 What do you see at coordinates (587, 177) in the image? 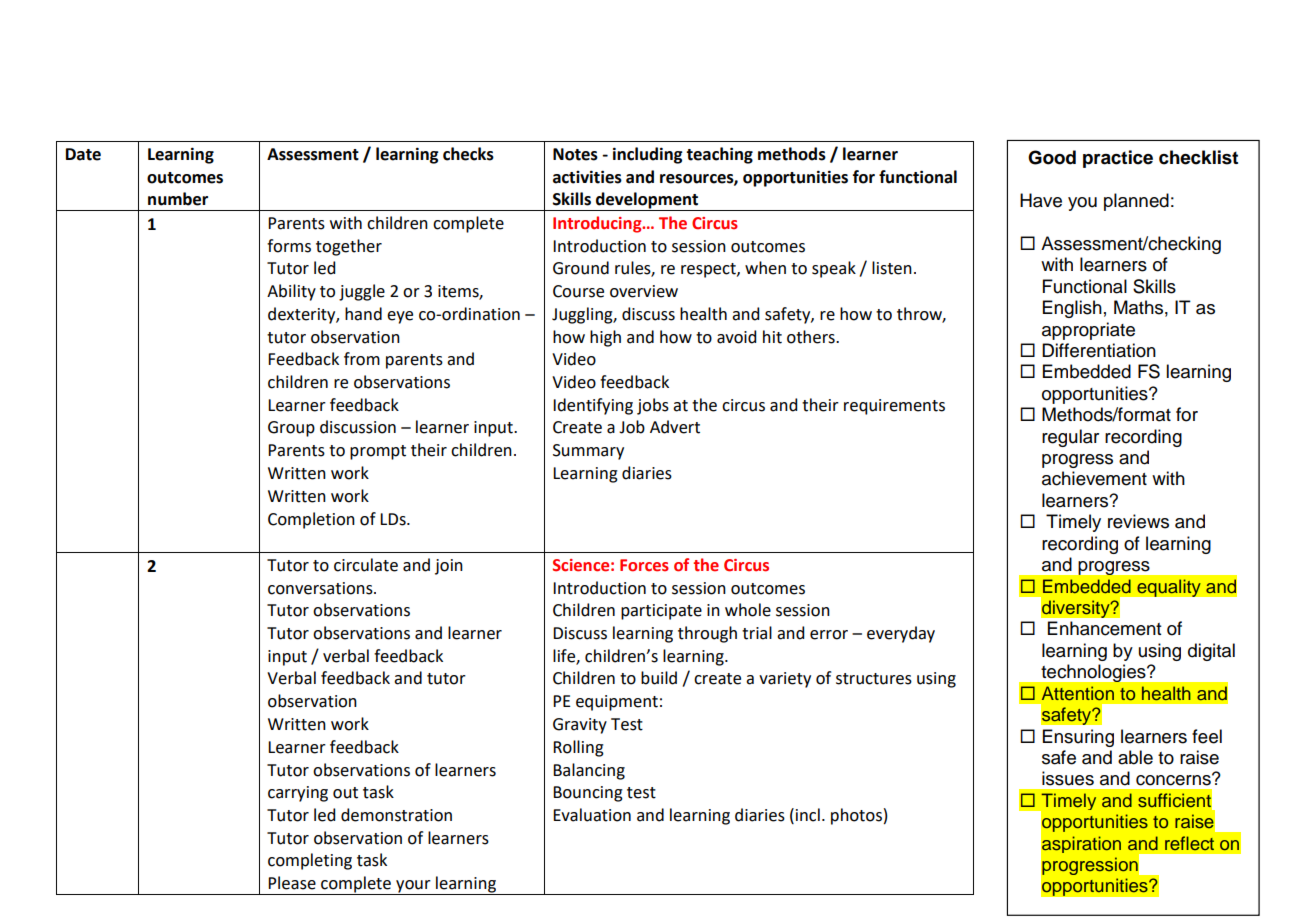
I see `activities` at bounding box center [587, 177].
